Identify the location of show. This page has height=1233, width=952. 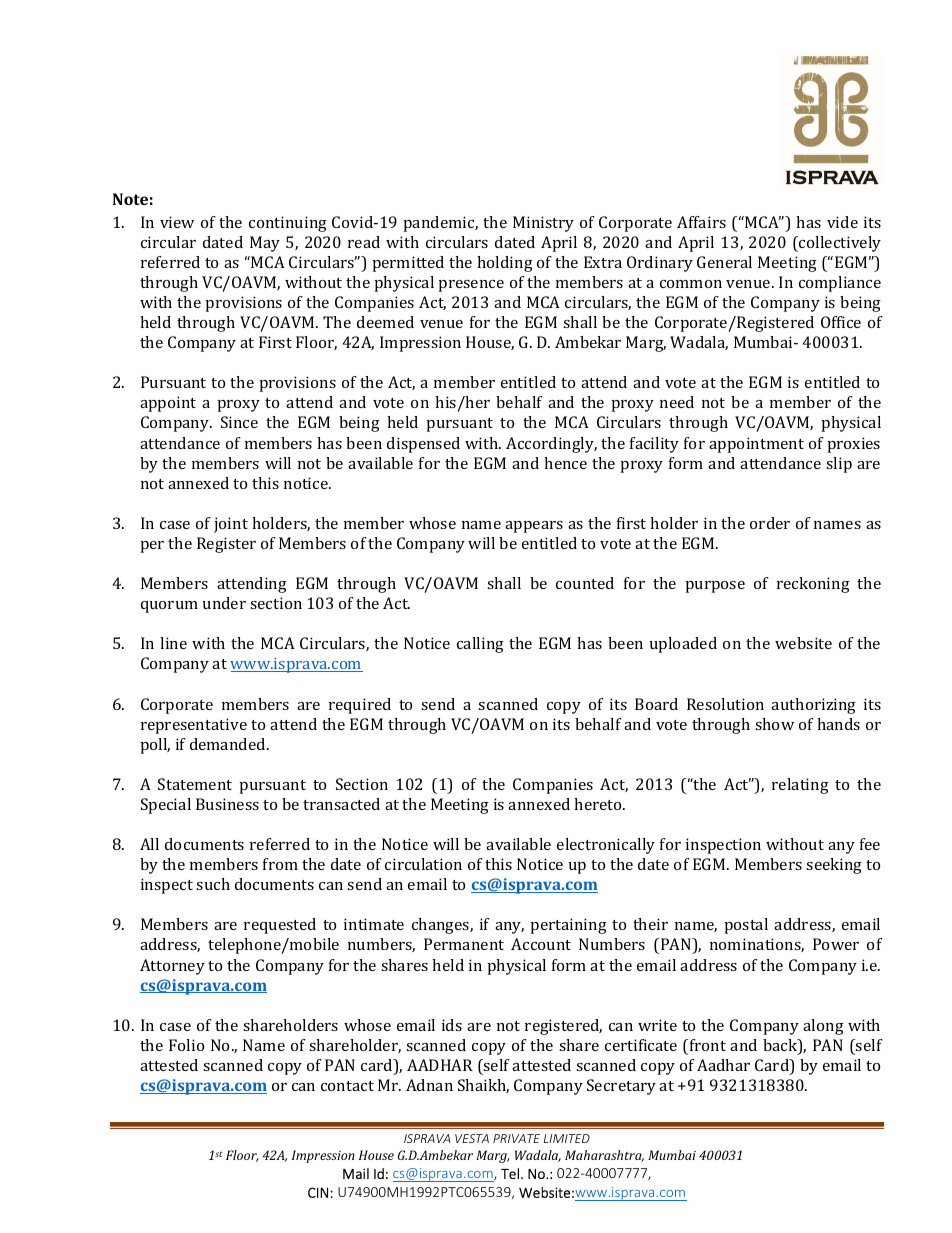
(774, 724).
